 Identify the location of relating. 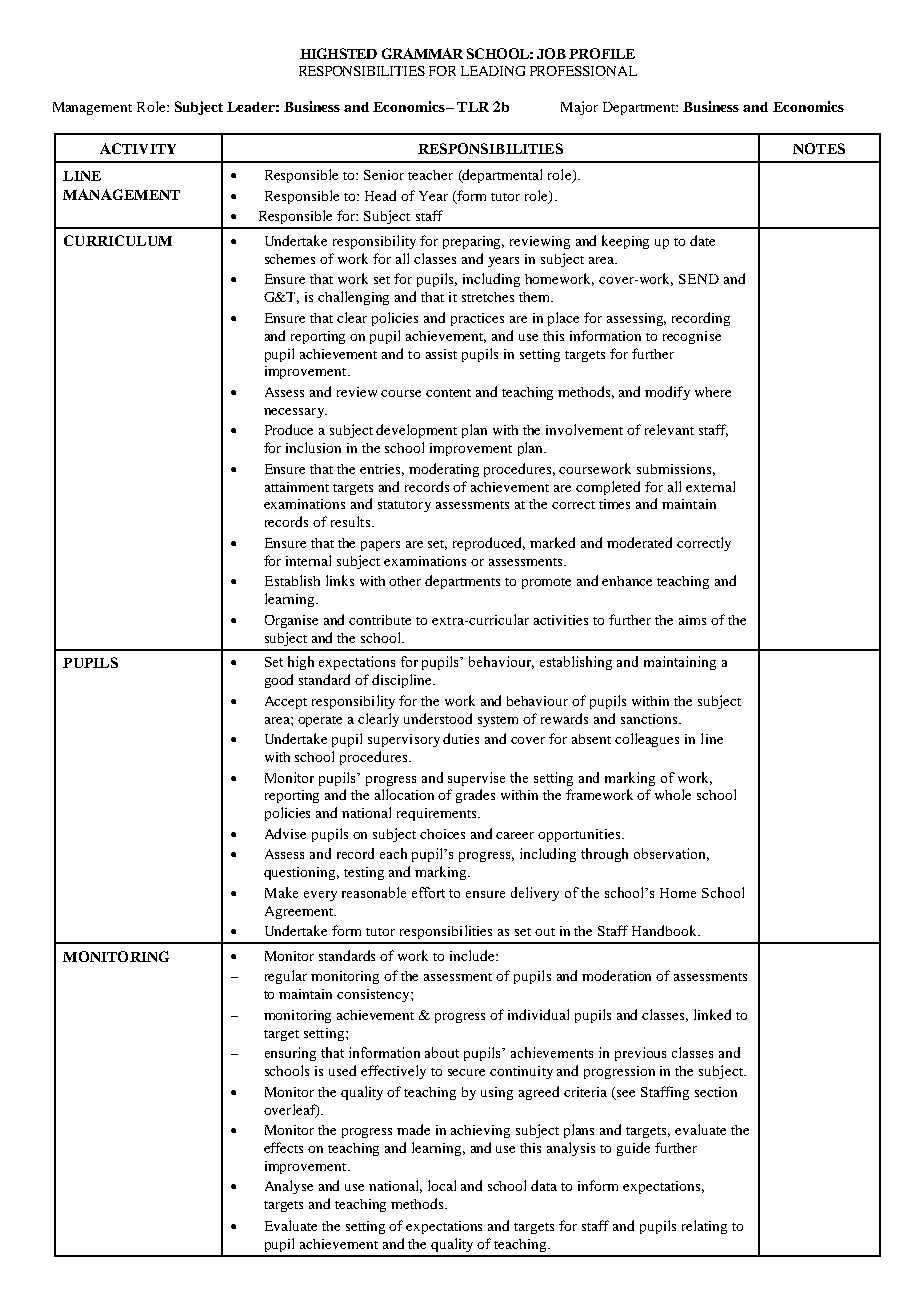
(704, 1227).
